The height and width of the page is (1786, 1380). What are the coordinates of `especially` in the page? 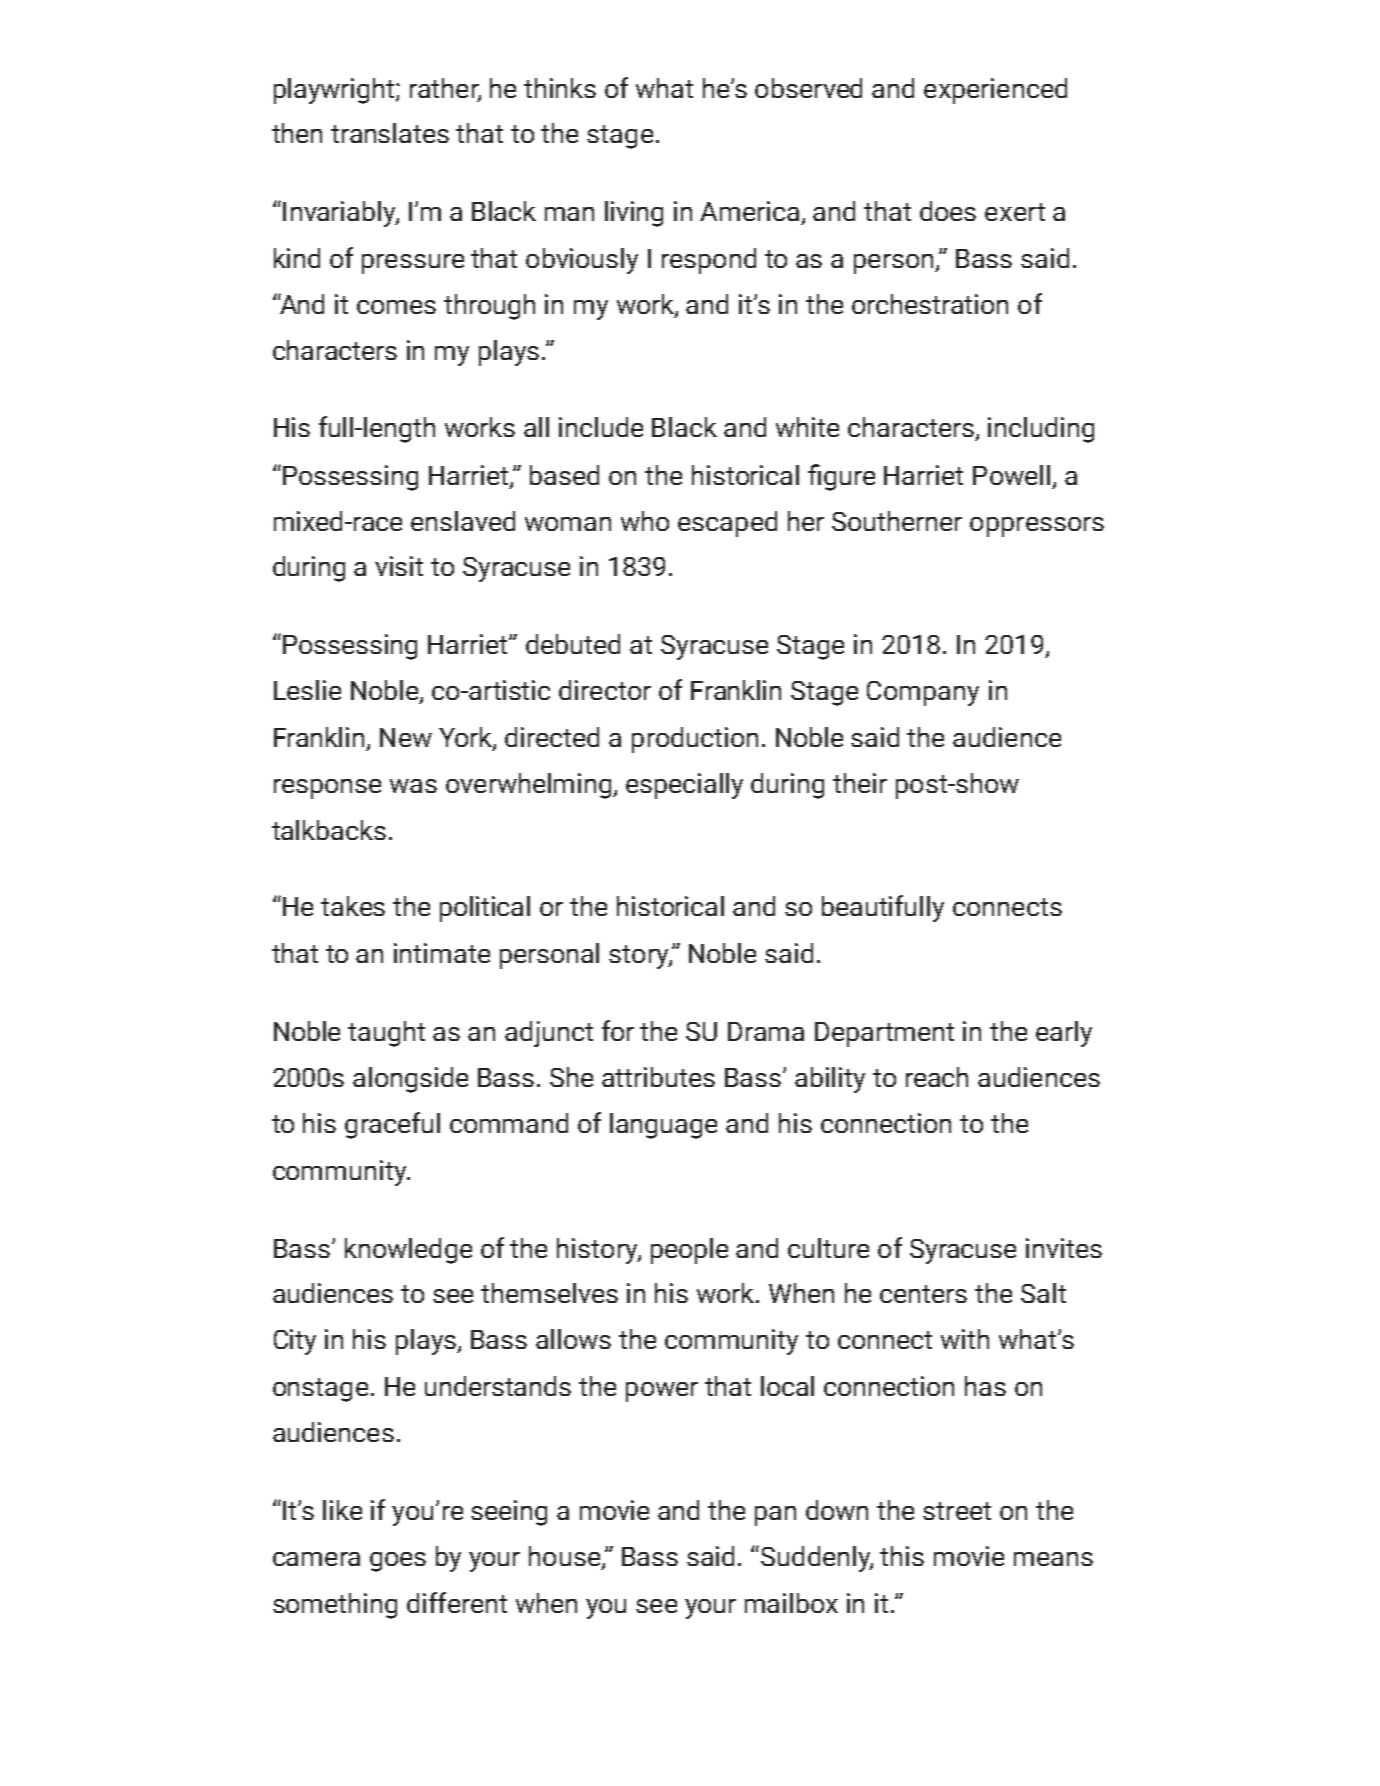 It's located at (684, 786).
